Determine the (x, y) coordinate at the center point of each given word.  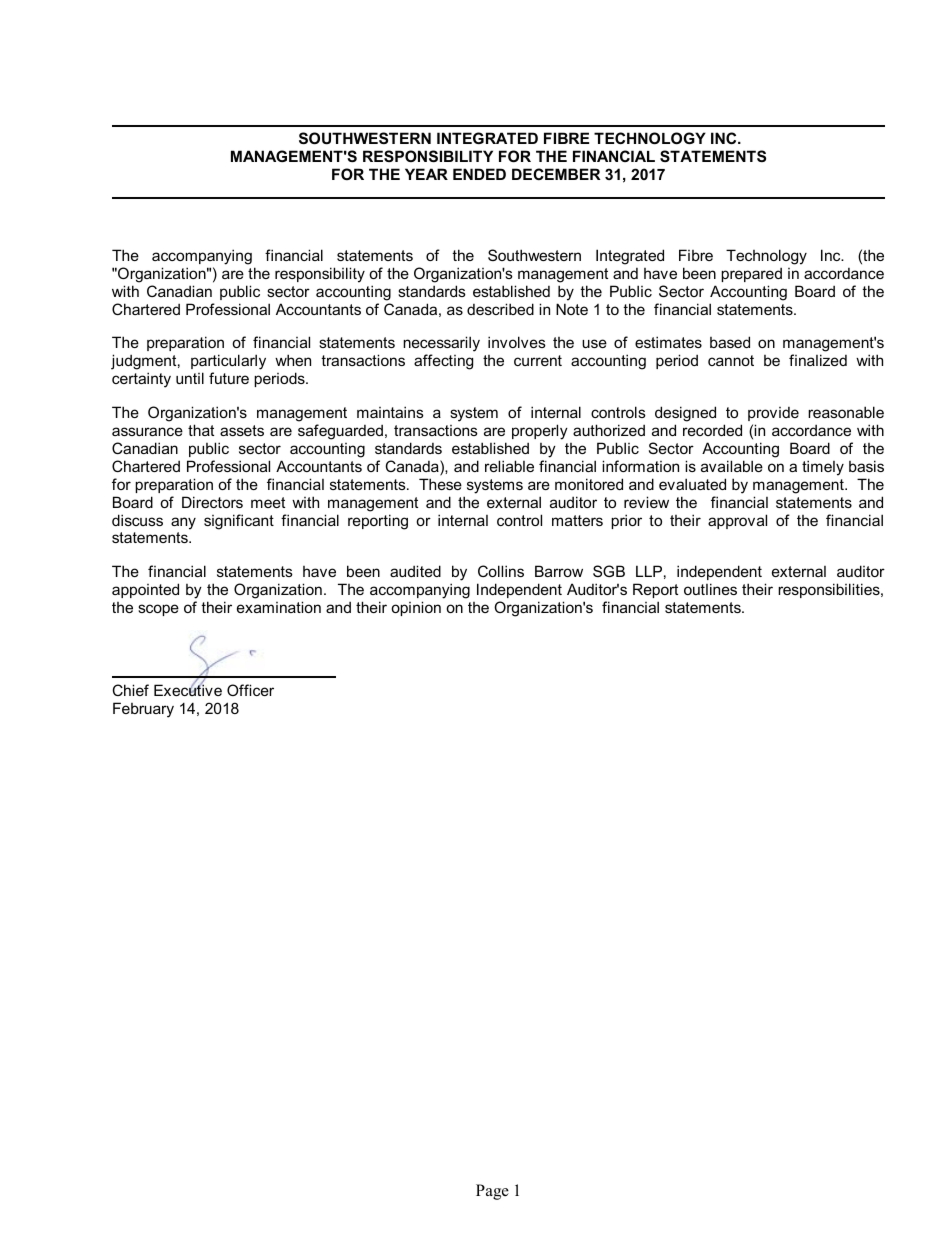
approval (737, 521)
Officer (250, 690)
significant (239, 522)
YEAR (426, 174)
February (143, 710)
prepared (751, 274)
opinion (416, 608)
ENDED (479, 174)
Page (492, 1192)
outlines (710, 589)
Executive (188, 689)
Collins (501, 571)
